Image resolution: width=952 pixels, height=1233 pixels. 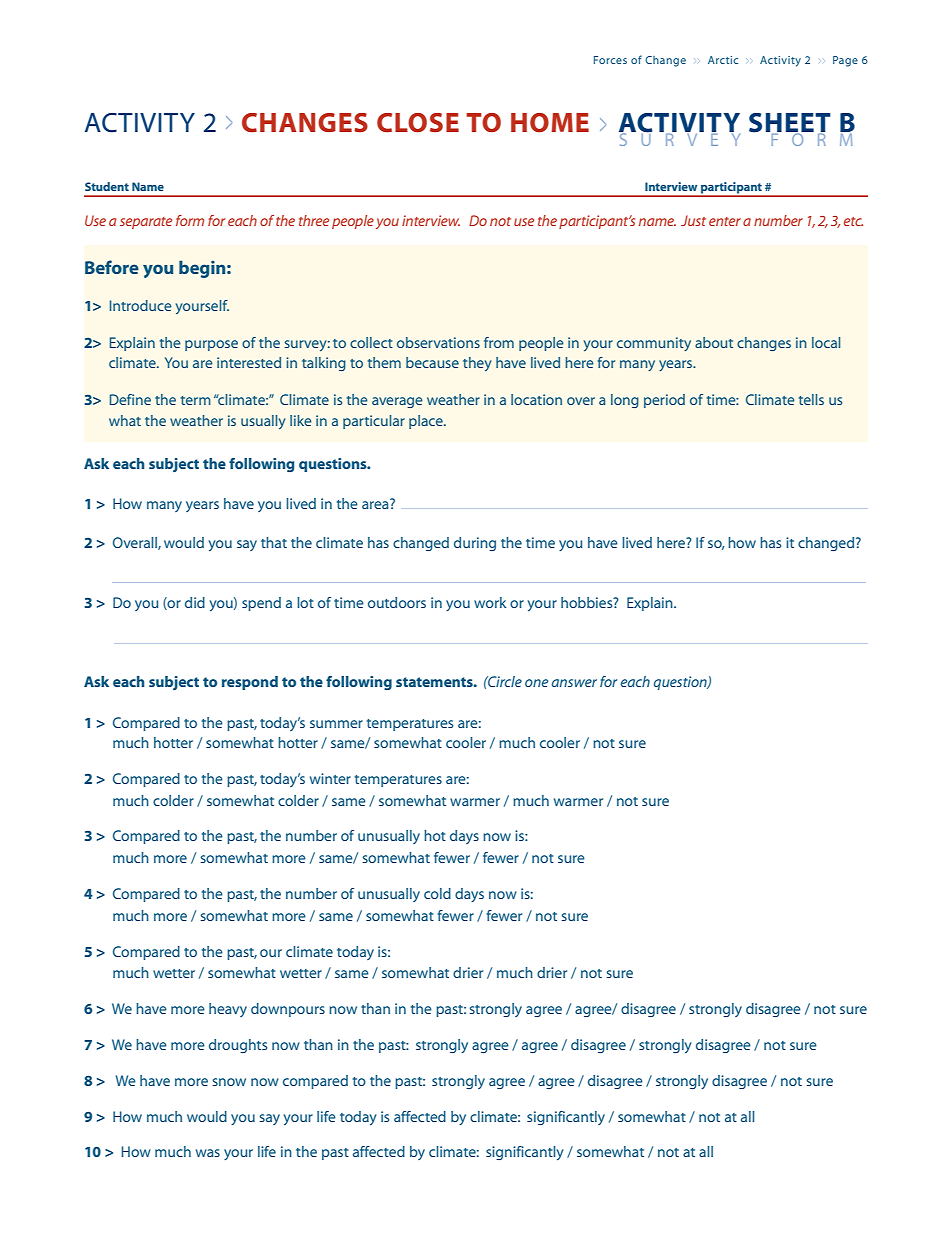 I want to click on CLOSE, so click(x=418, y=123).
